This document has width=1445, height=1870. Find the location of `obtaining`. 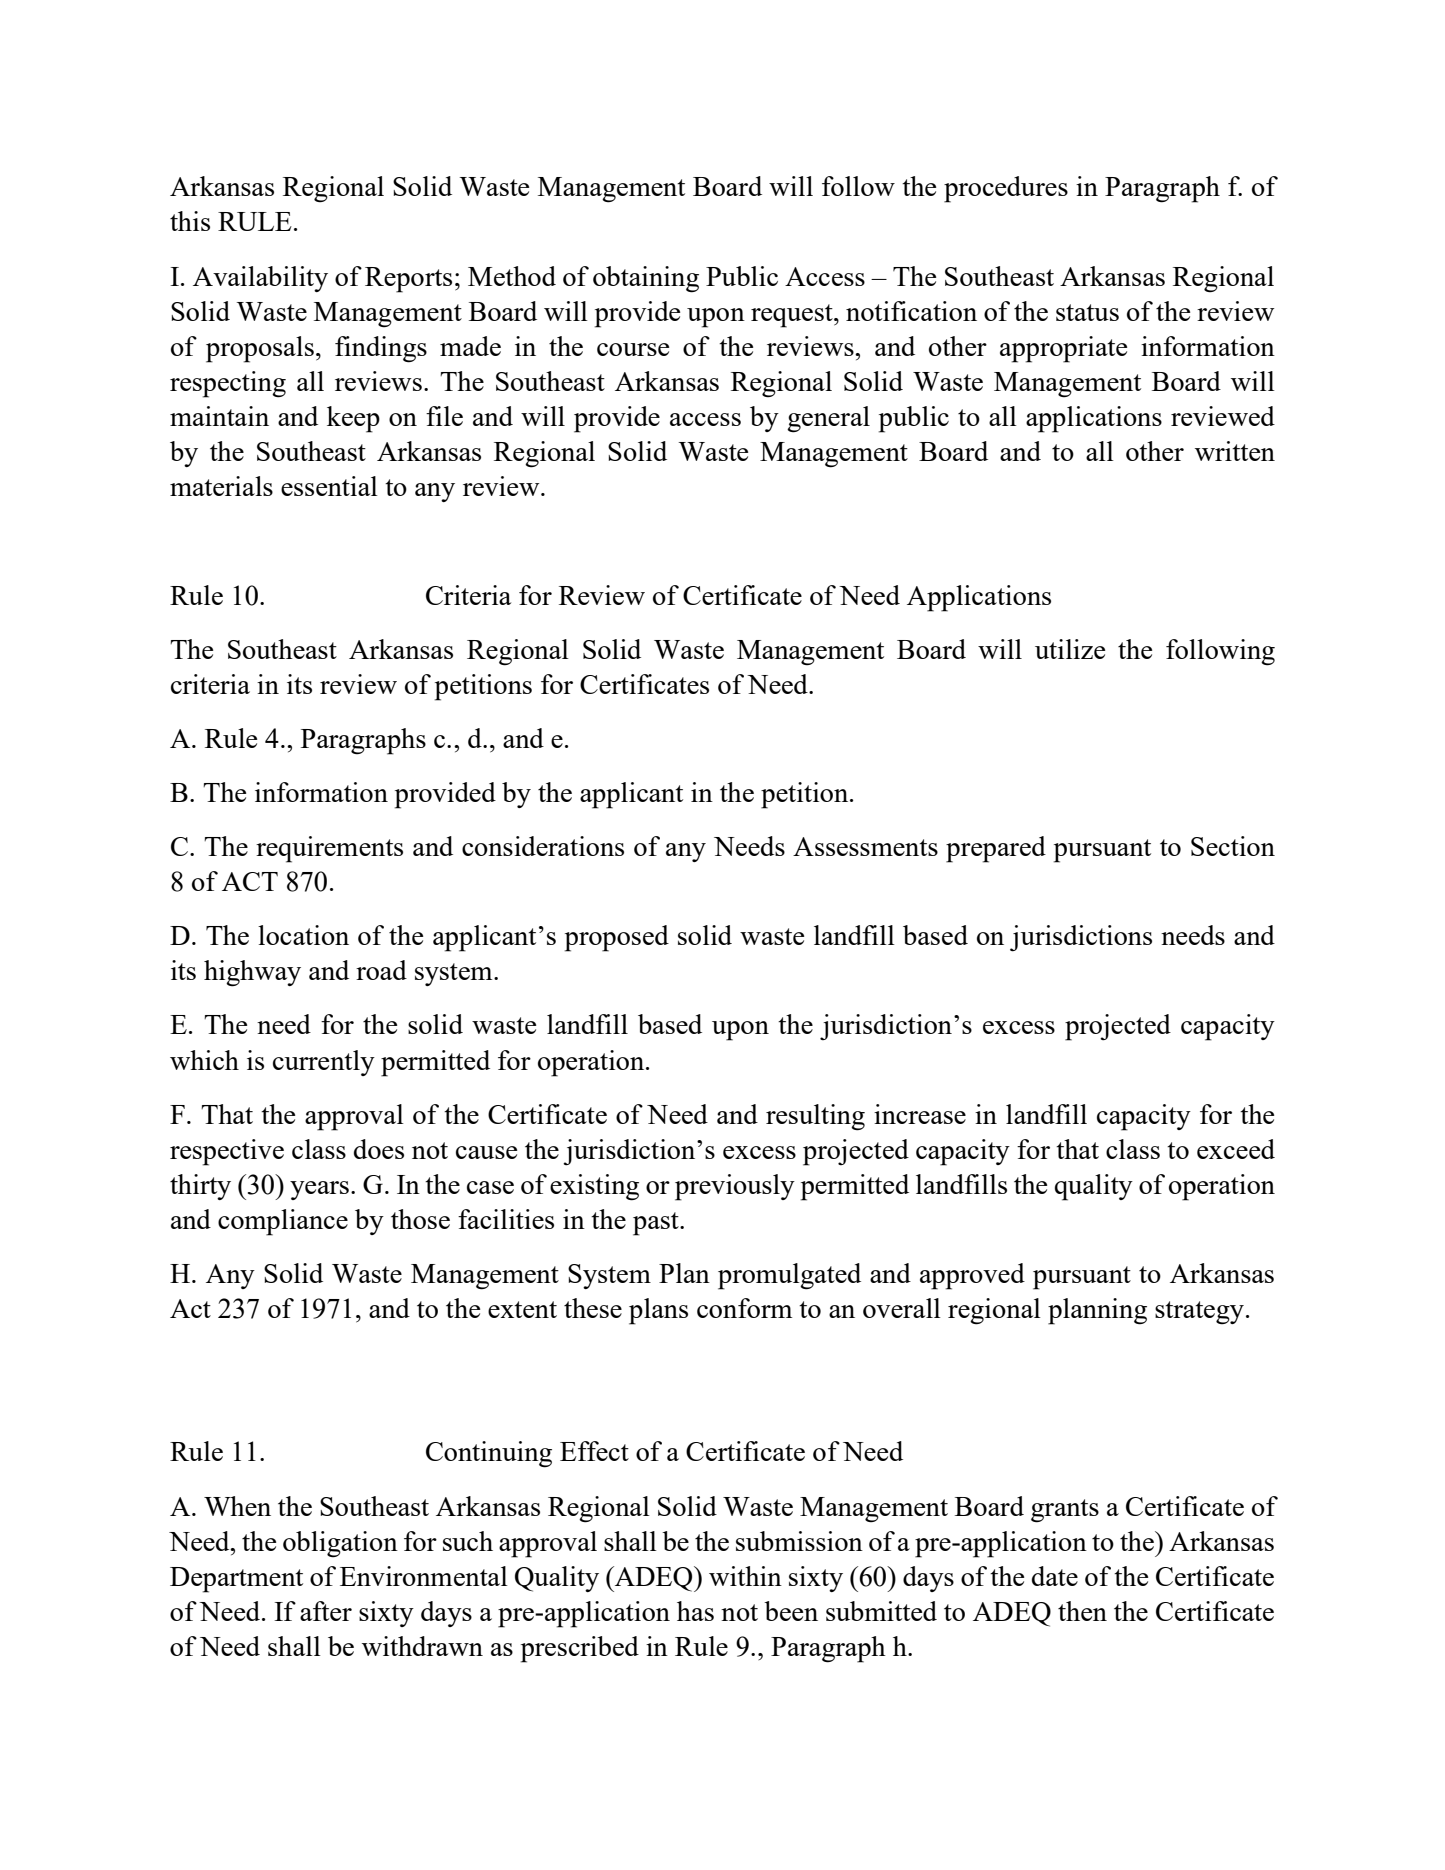

obtaining is located at coordinates (646, 279).
